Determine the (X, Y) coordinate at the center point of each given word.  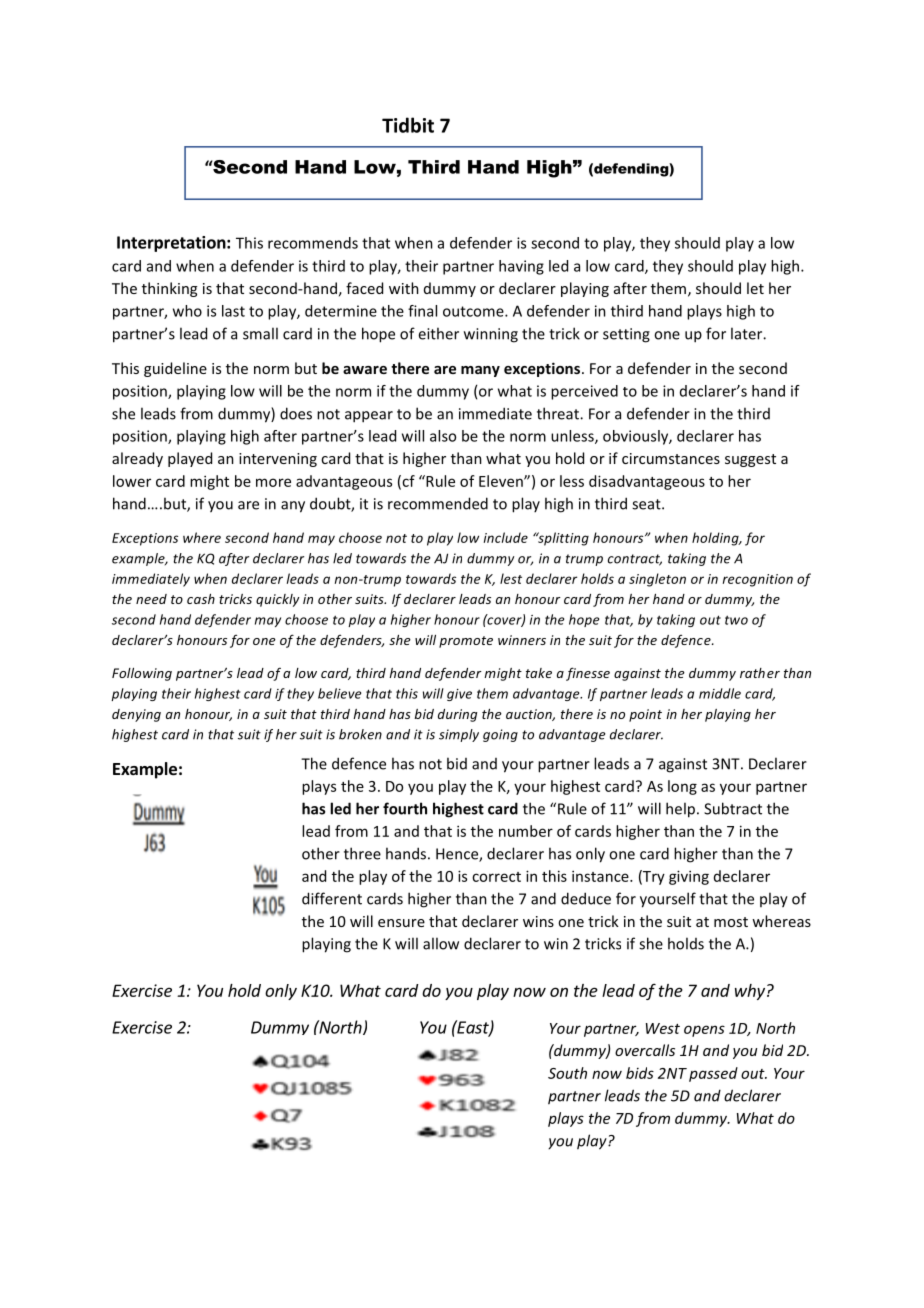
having (521, 267)
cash (201, 599)
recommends (313, 243)
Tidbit (408, 125)
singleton (657, 580)
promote (466, 642)
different (332, 898)
